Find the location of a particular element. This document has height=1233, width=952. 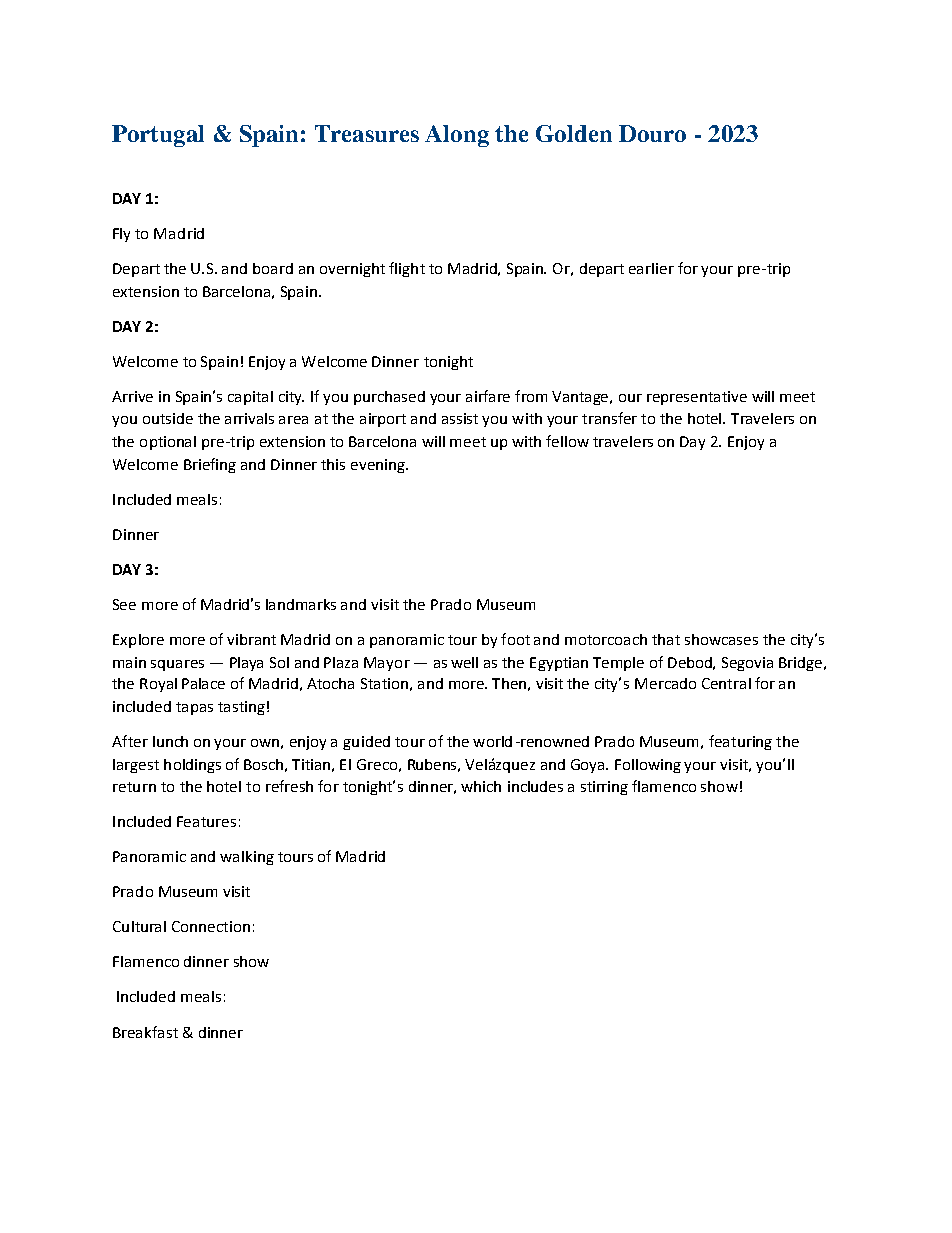

well is located at coordinates (464, 662).
